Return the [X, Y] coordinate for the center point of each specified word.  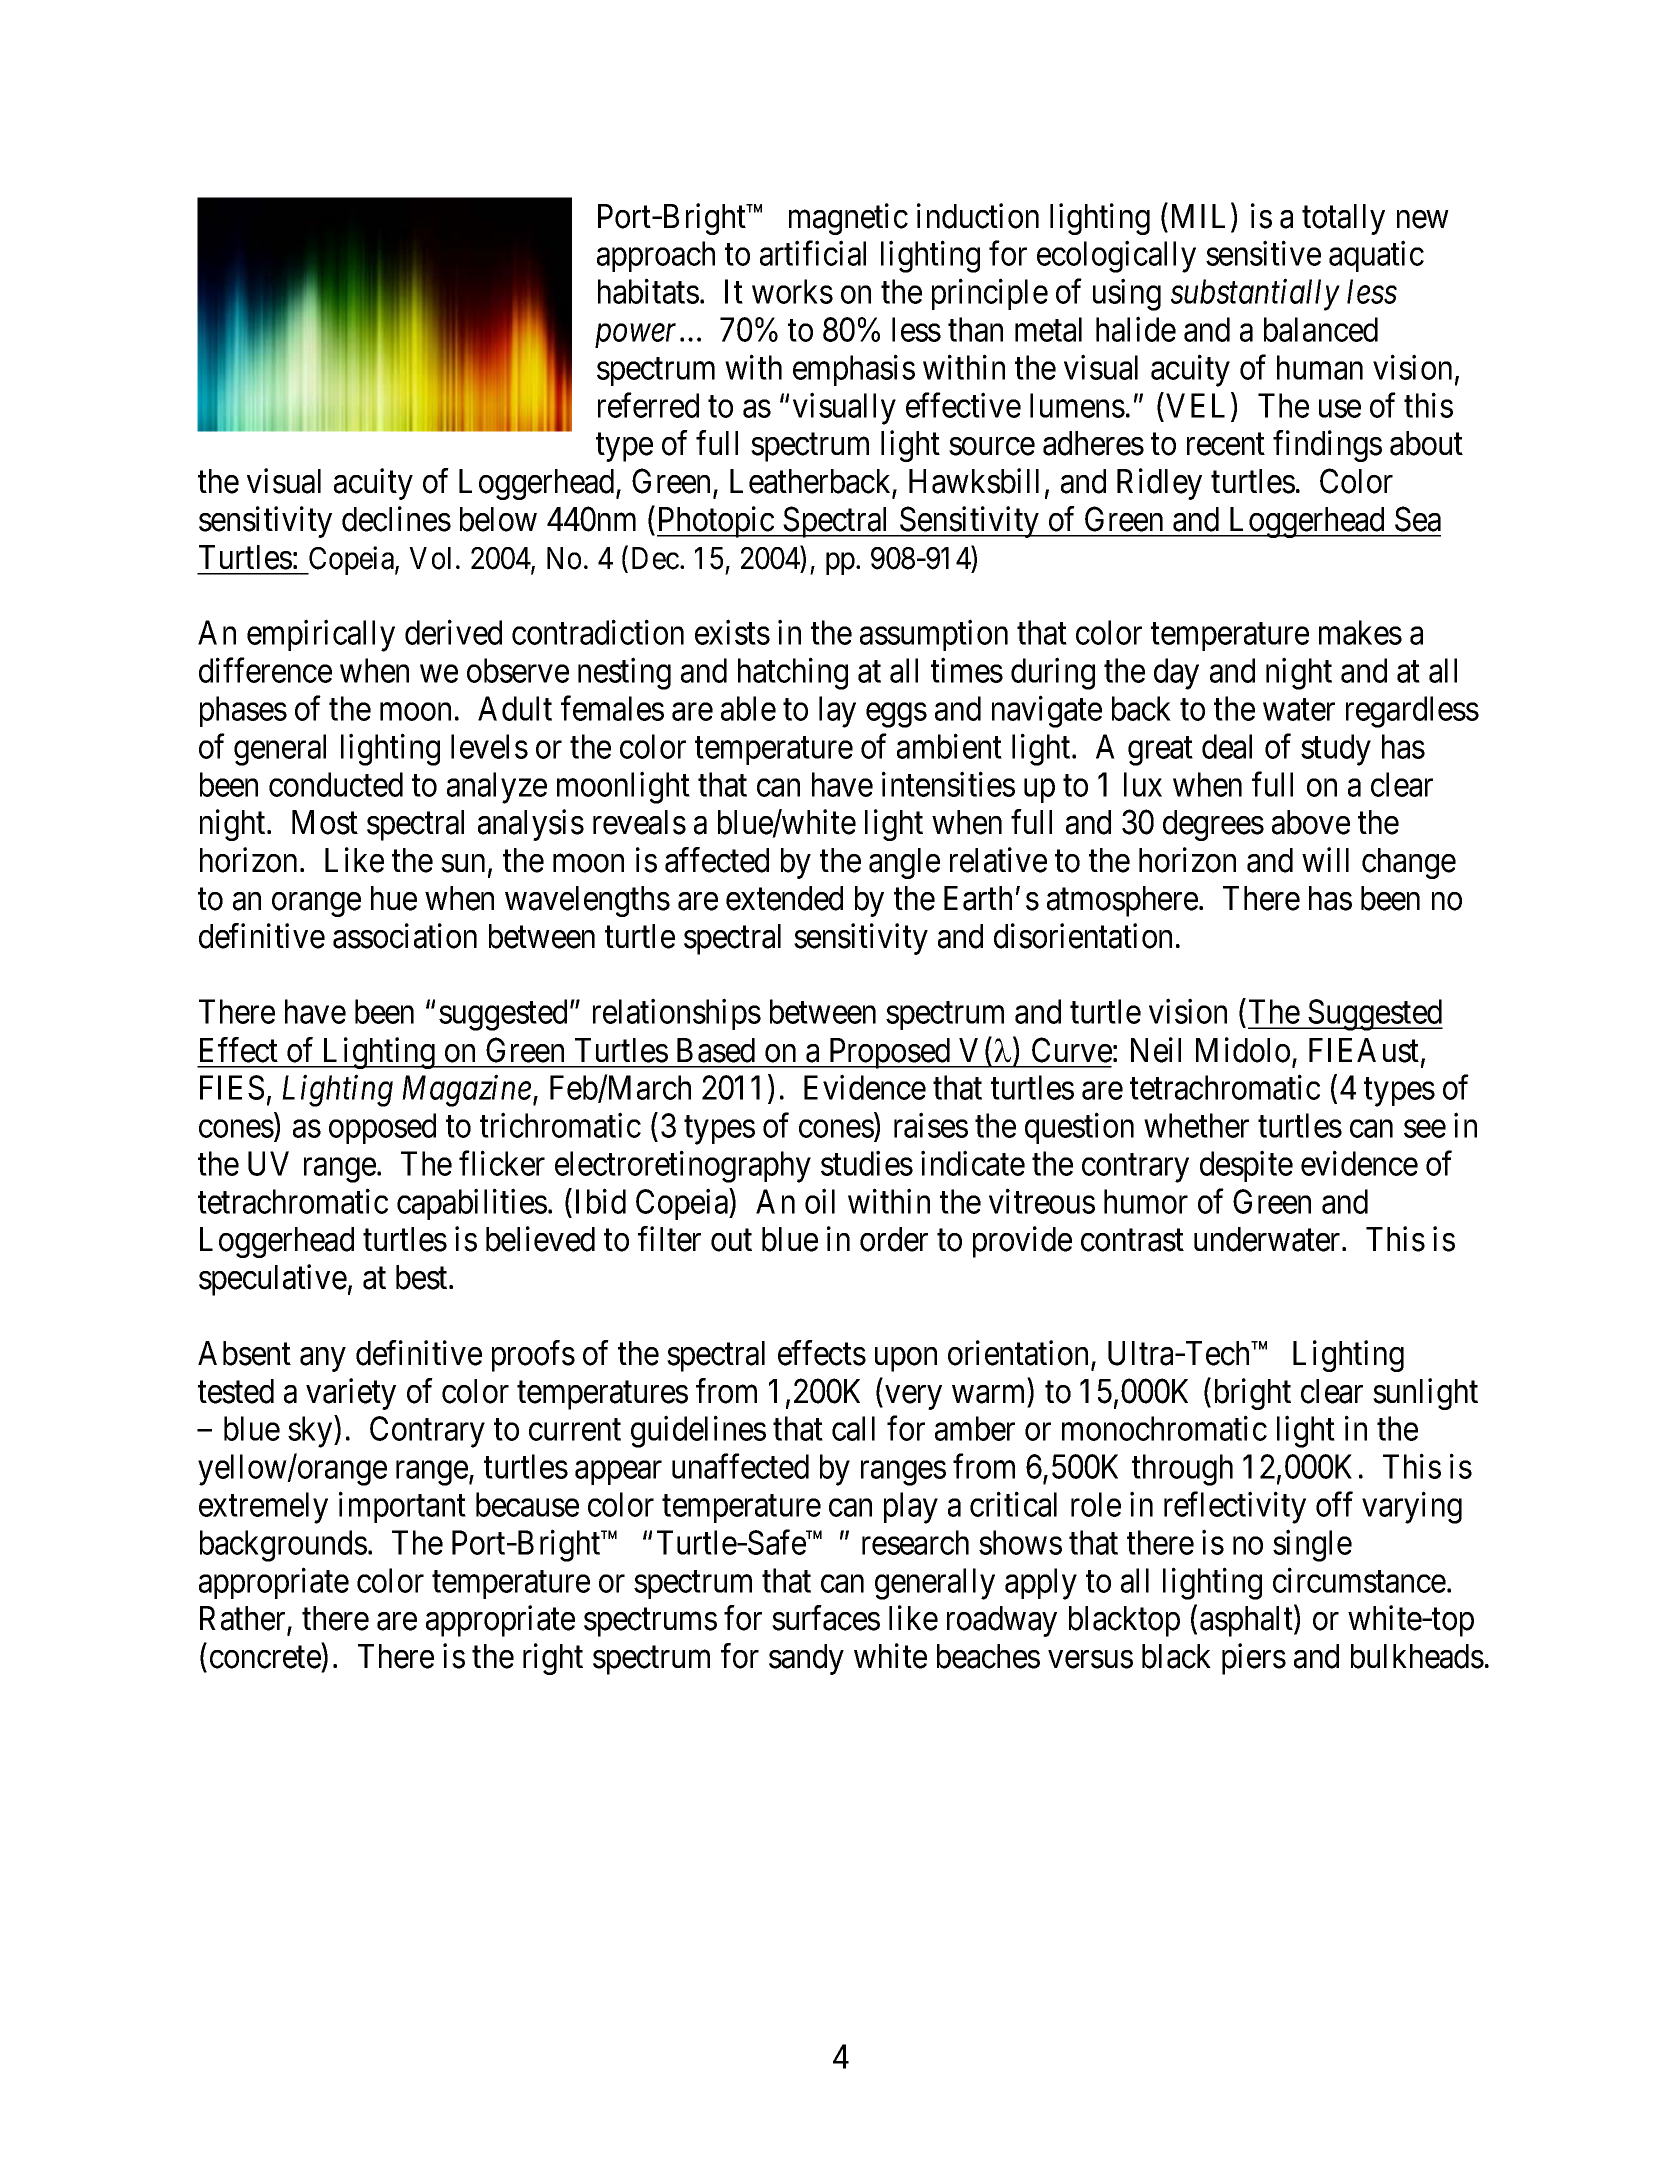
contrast [1132, 1241]
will [1325, 859]
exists [732, 632]
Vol [430, 558]
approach [656, 256]
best [423, 1277]
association [405, 936]
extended [784, 898]
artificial [813, 253]
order [894, 1239]
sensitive [1263, 253]
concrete [265, 1658]
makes [1360, 632]
